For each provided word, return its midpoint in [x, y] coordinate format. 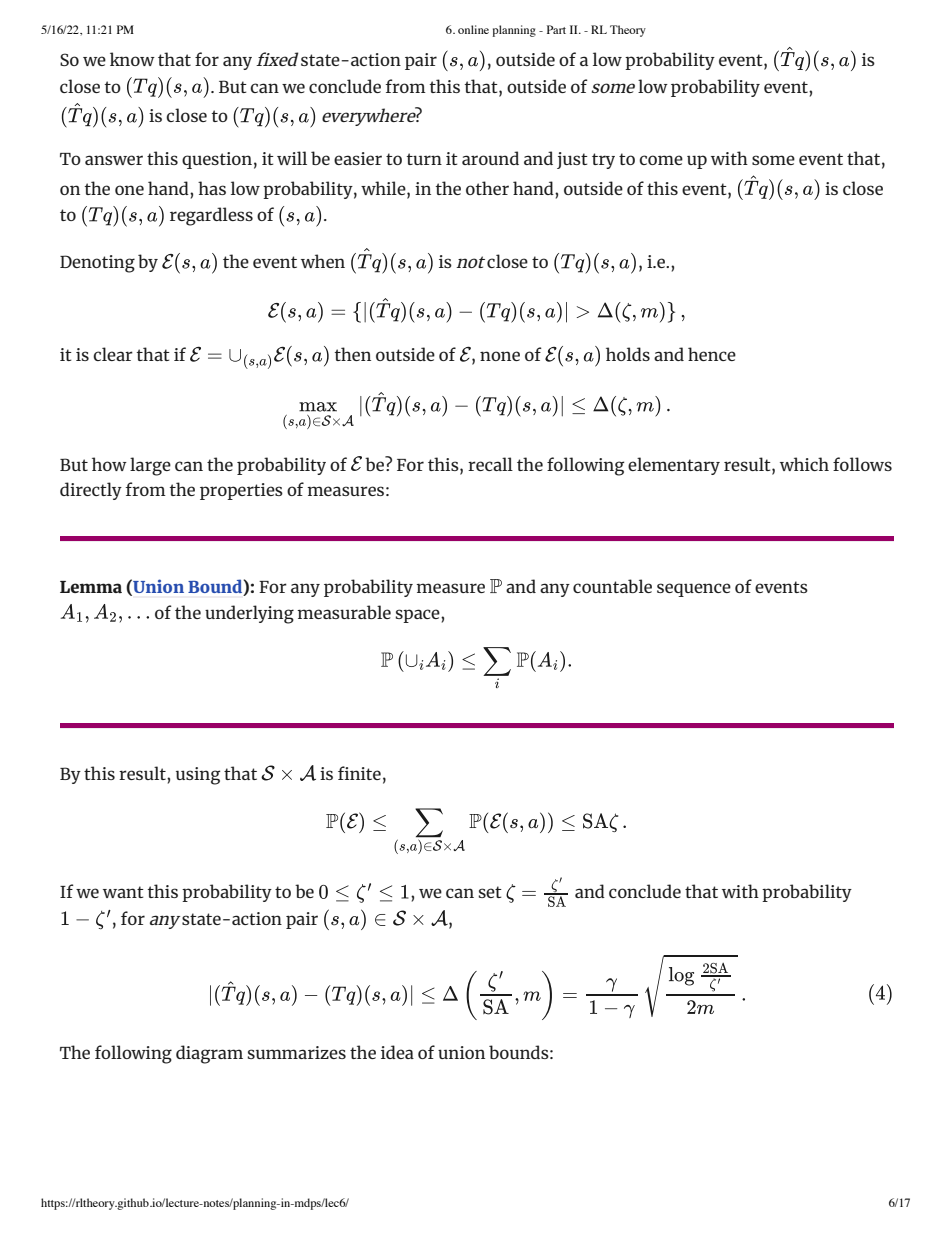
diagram [209, 1054]
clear [113, 354]
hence [712, 354]
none [500, 356]
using [198, 776]
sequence [694, 590]
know [132, 59]
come [661, 160]
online [473, 29]
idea [397, 1052]
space [418, 616]
